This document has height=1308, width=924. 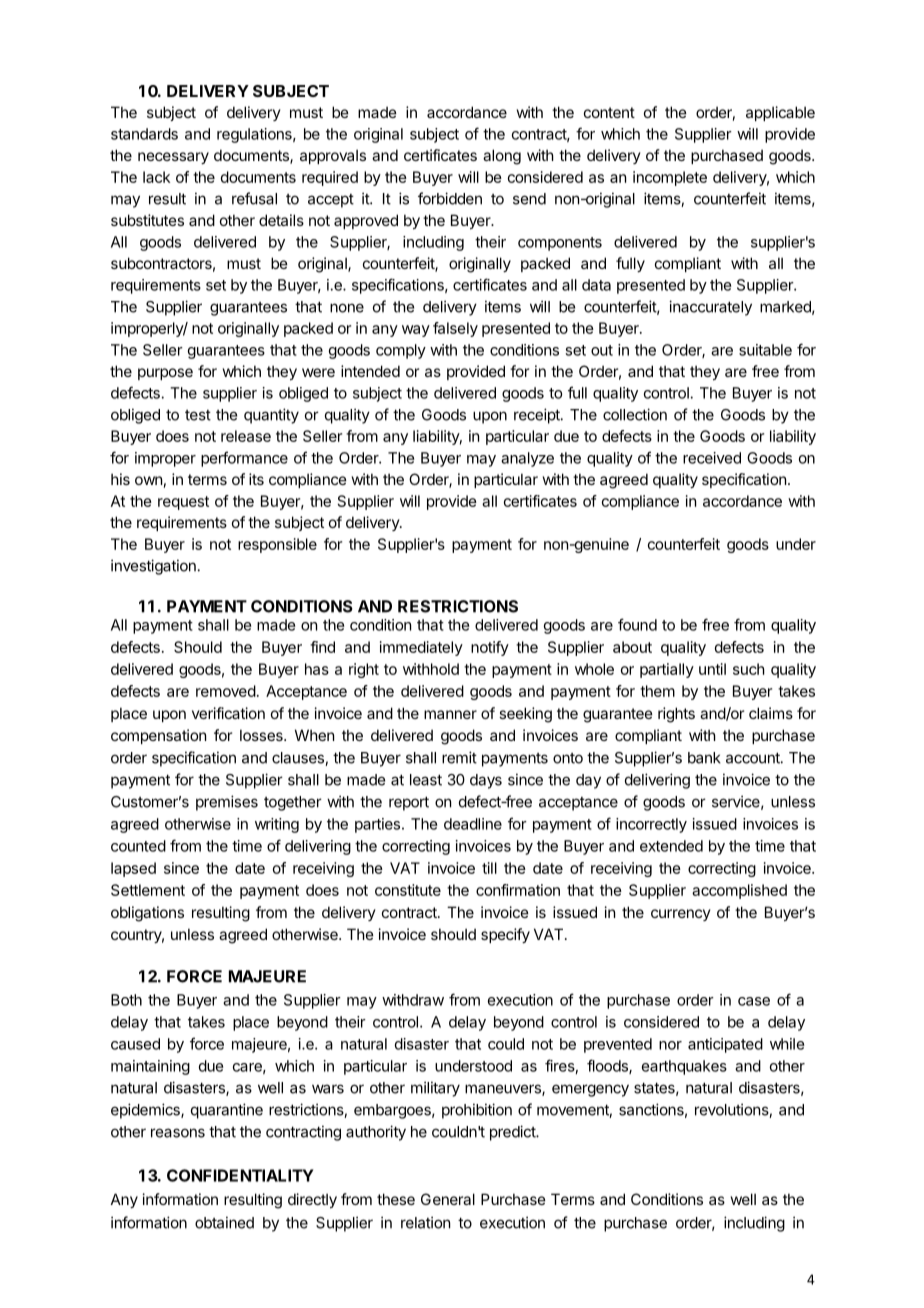 I want to click on along, so click(x=502, y=157).
